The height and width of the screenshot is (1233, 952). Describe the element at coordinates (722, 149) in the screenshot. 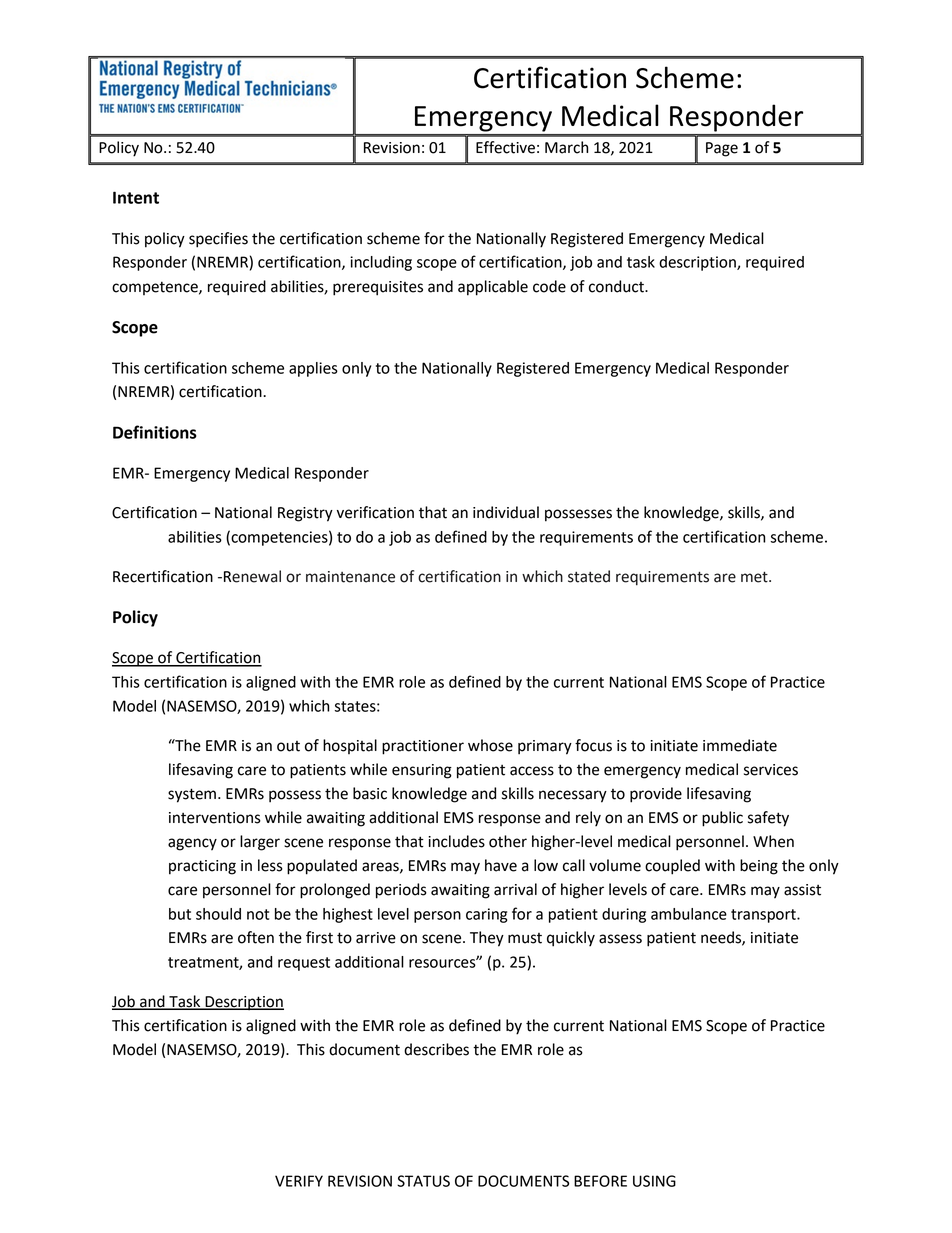

I see `Page` at that location.
